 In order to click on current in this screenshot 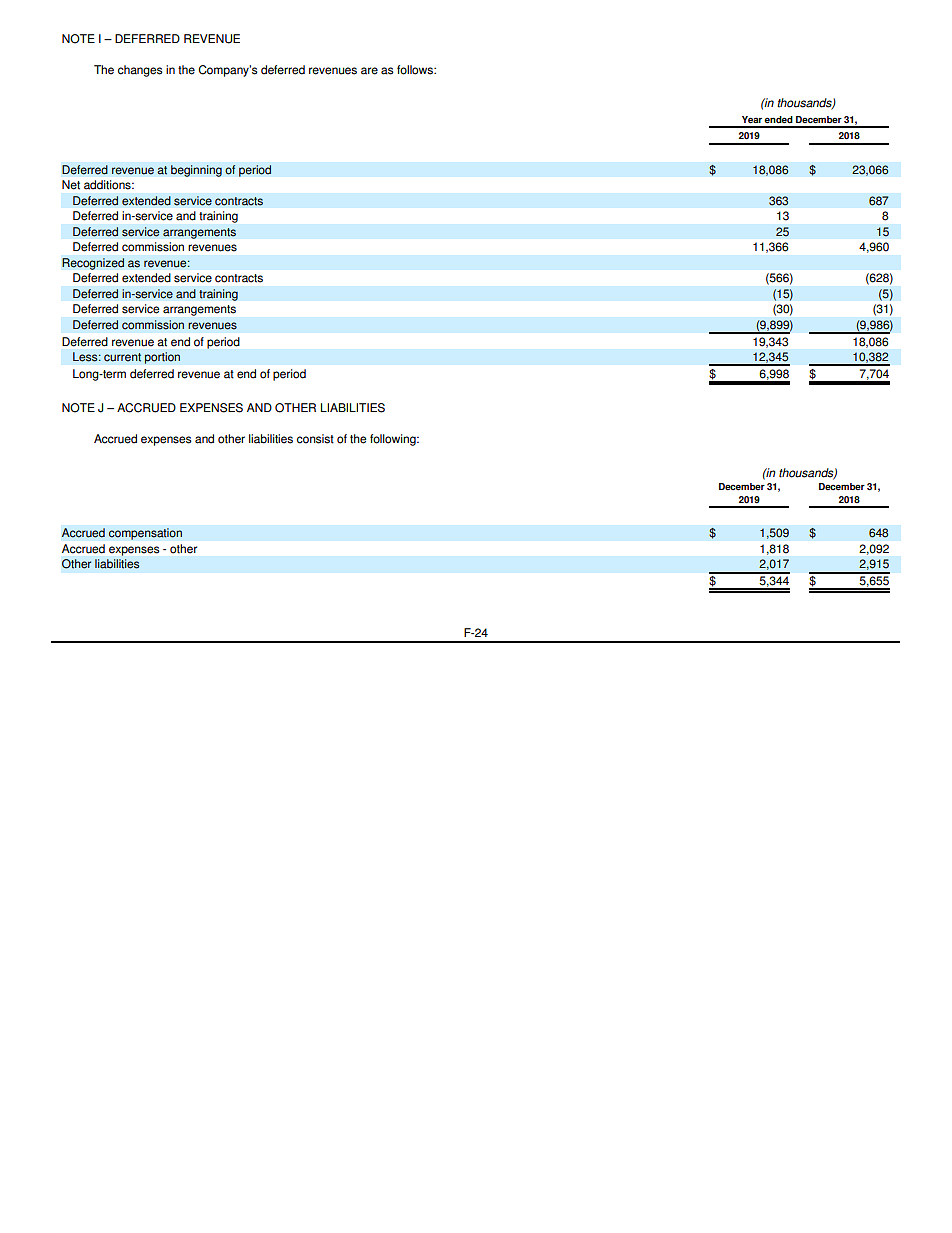, I will do `click(122, 357)`.
